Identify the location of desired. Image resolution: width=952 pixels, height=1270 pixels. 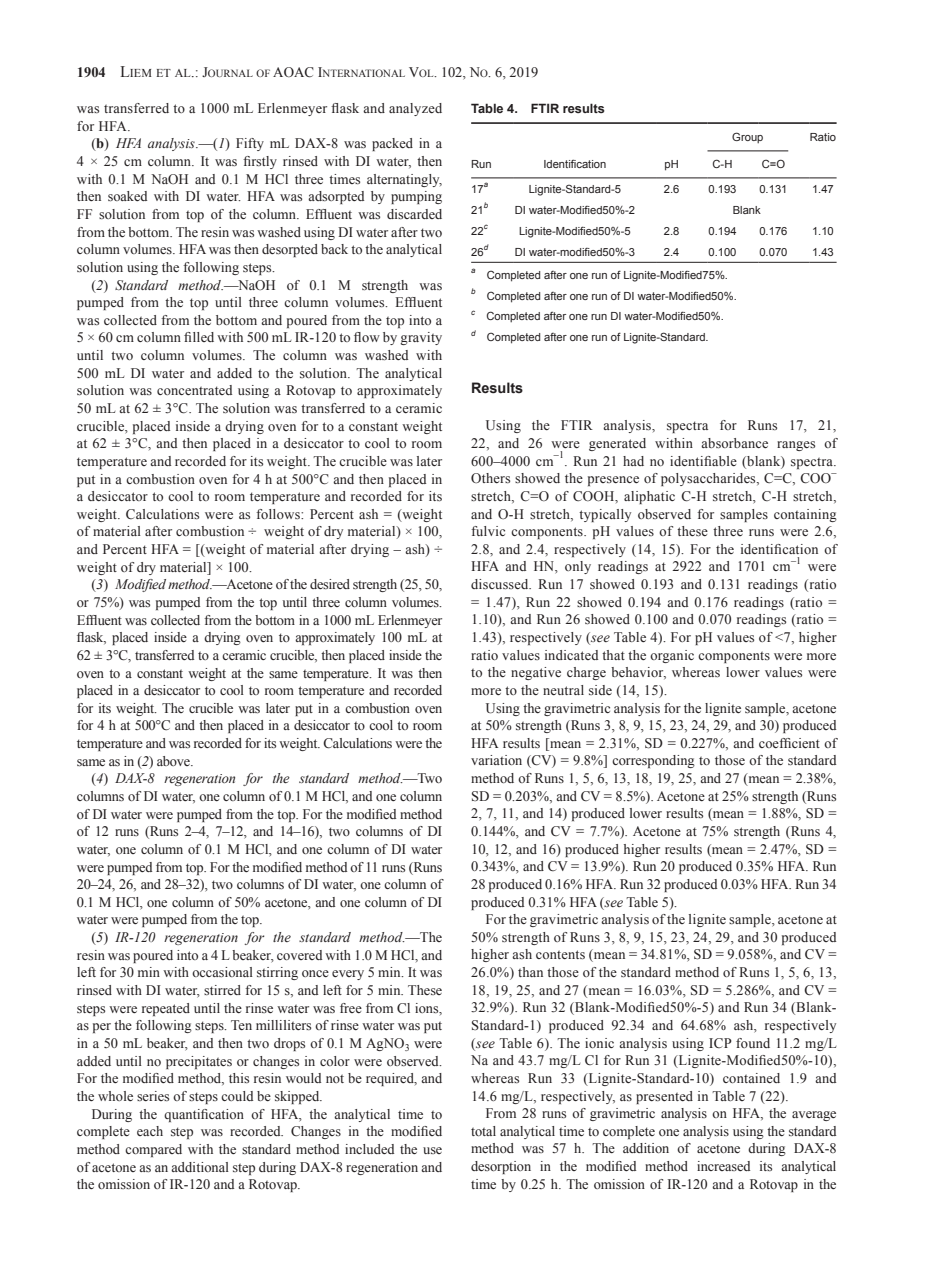
(330, 584).
